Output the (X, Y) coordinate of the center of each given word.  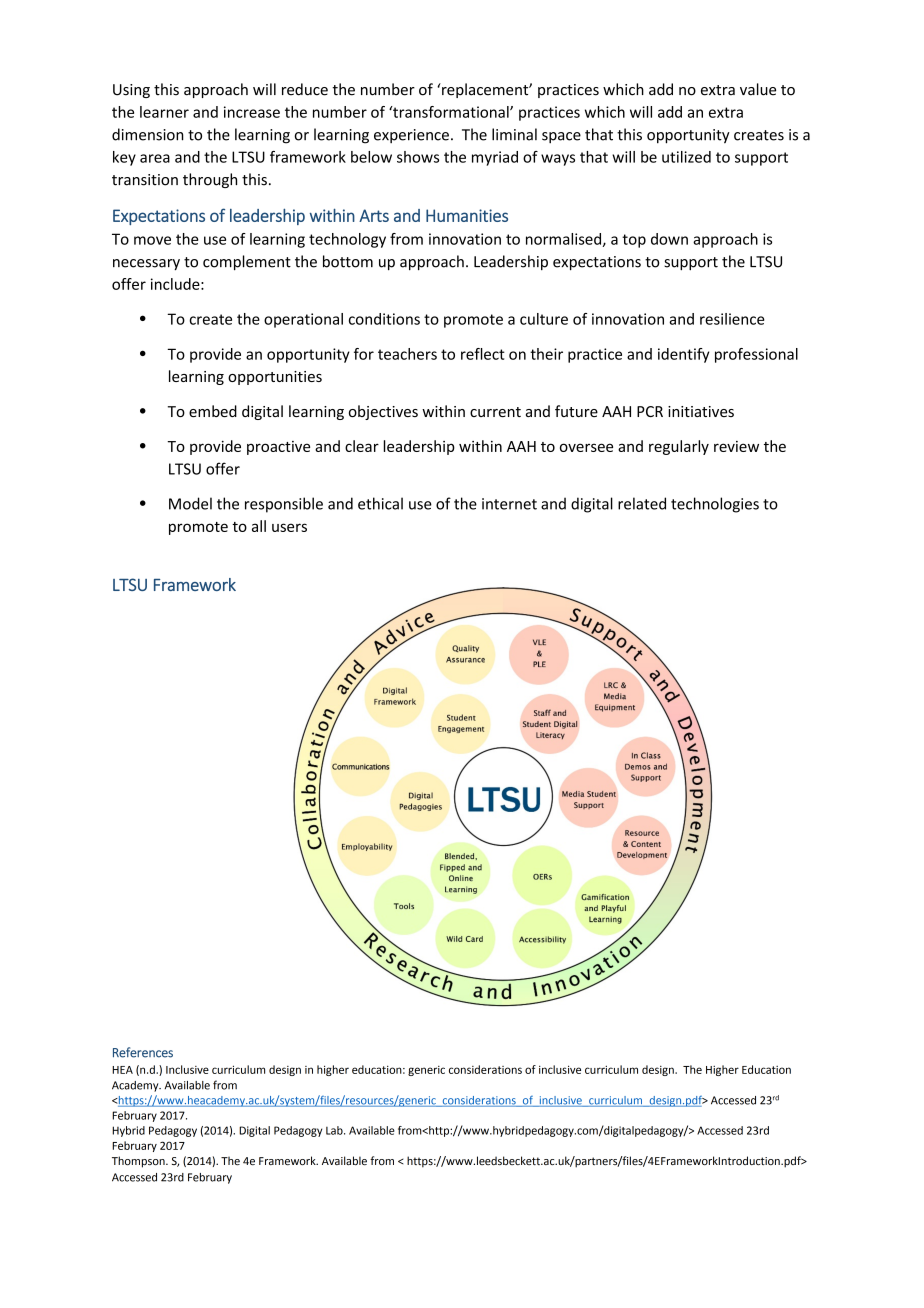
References (143, 1052)
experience (411, 136)
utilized (686, 157)
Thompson (139, 1162)
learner (164, 112)
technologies (715, 505)
